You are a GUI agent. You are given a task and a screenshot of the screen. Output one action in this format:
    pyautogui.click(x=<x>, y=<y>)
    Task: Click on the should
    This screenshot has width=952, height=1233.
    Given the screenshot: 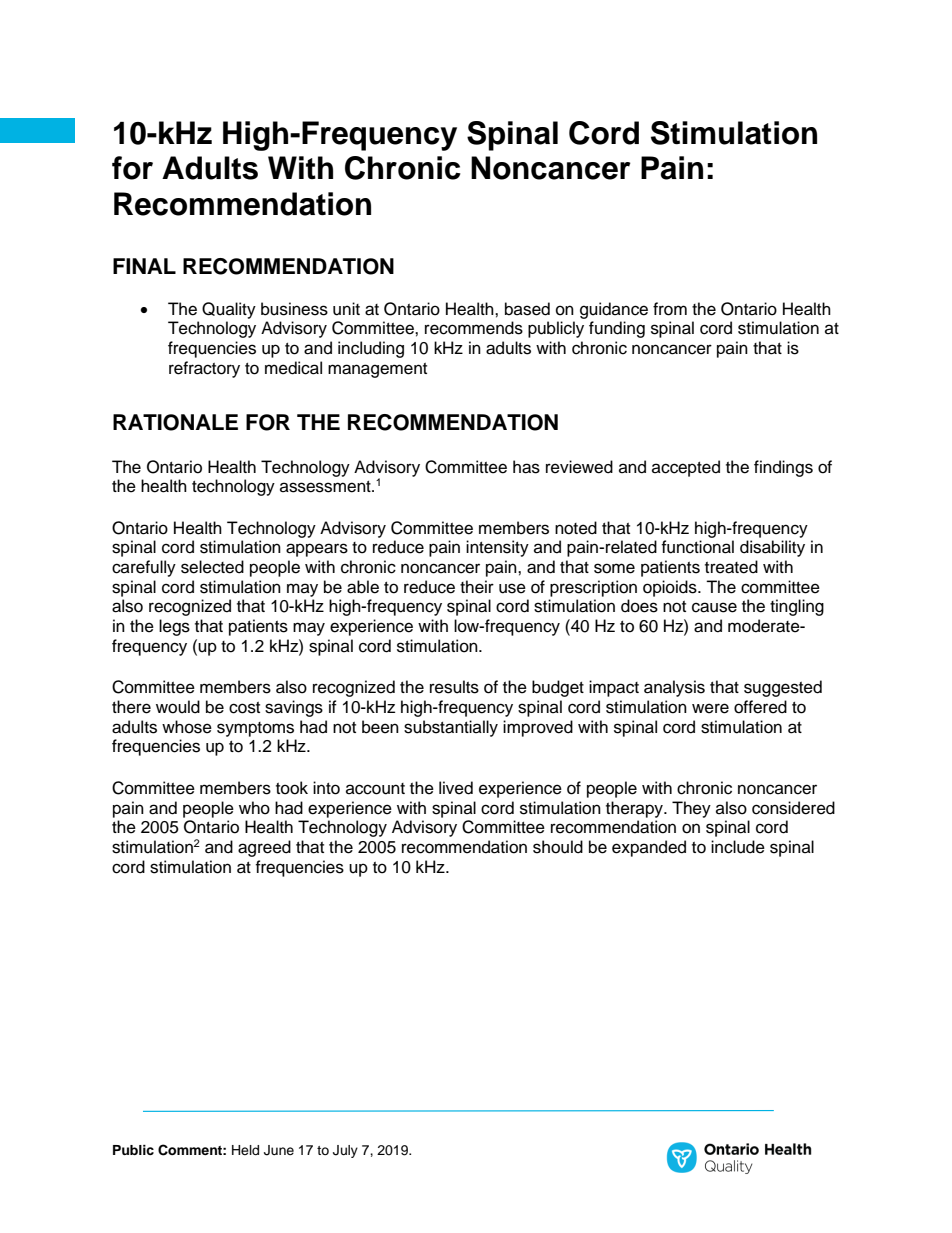 What is the action you would take?
    pyautogui.click(x=558, y=847)
